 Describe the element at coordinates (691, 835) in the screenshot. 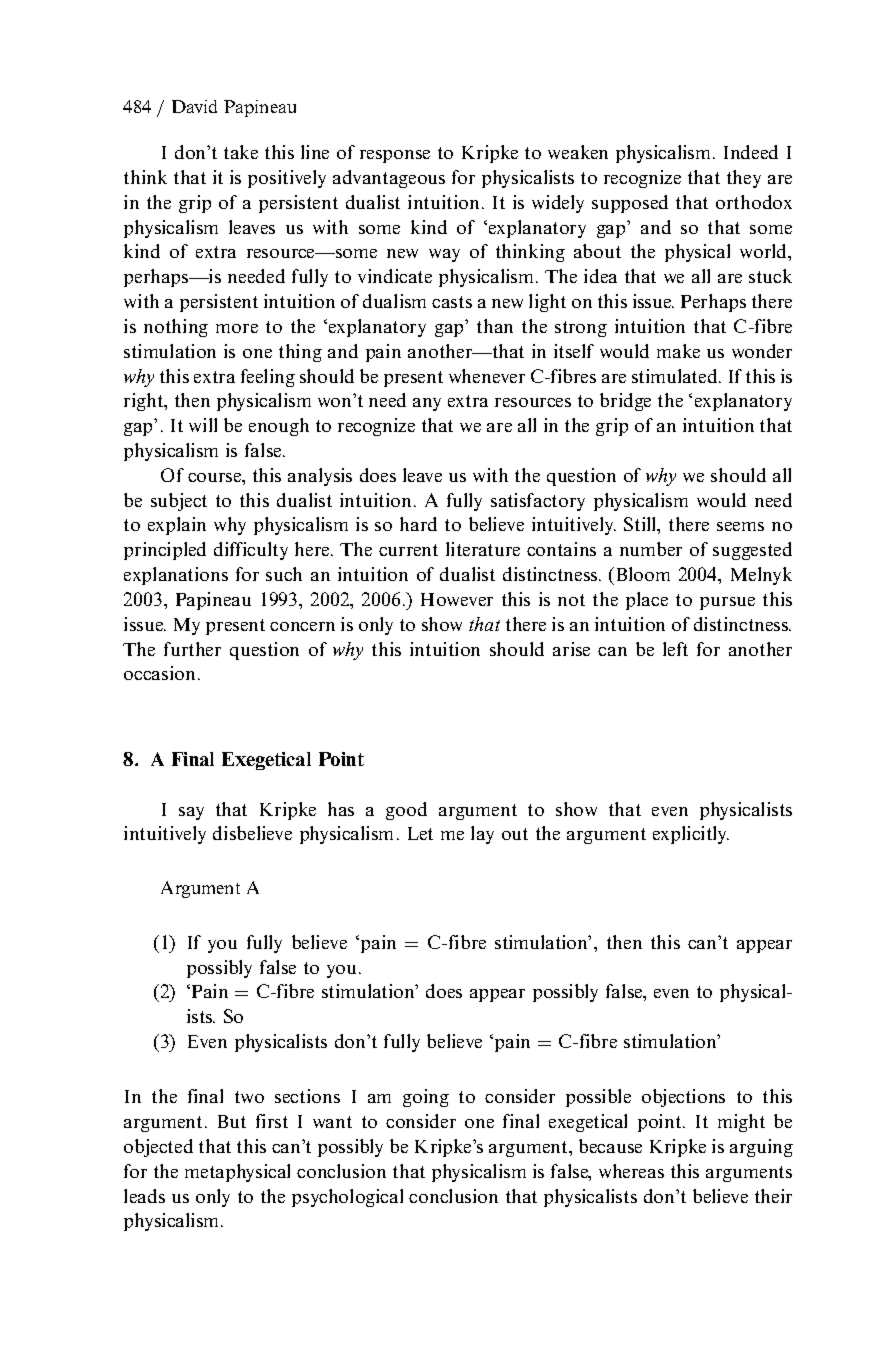

I see `explicitly` at that location.
